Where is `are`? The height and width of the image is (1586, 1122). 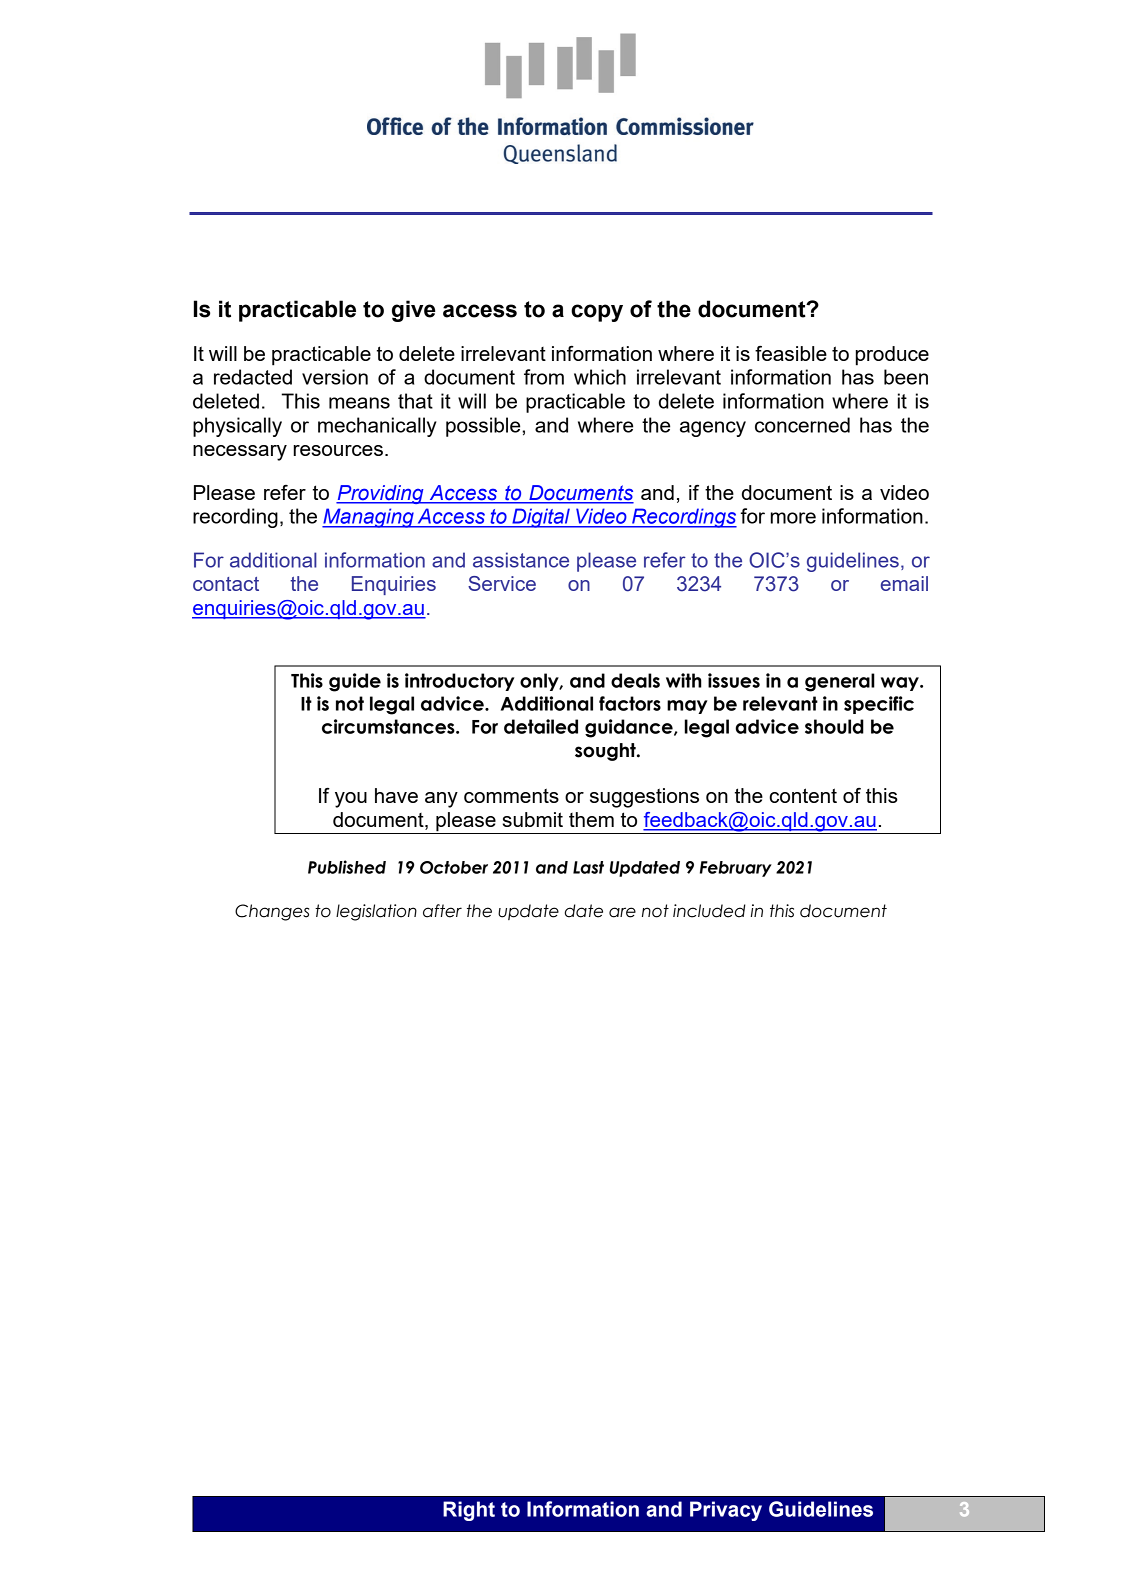 are is located at coordinates (622, 912).
